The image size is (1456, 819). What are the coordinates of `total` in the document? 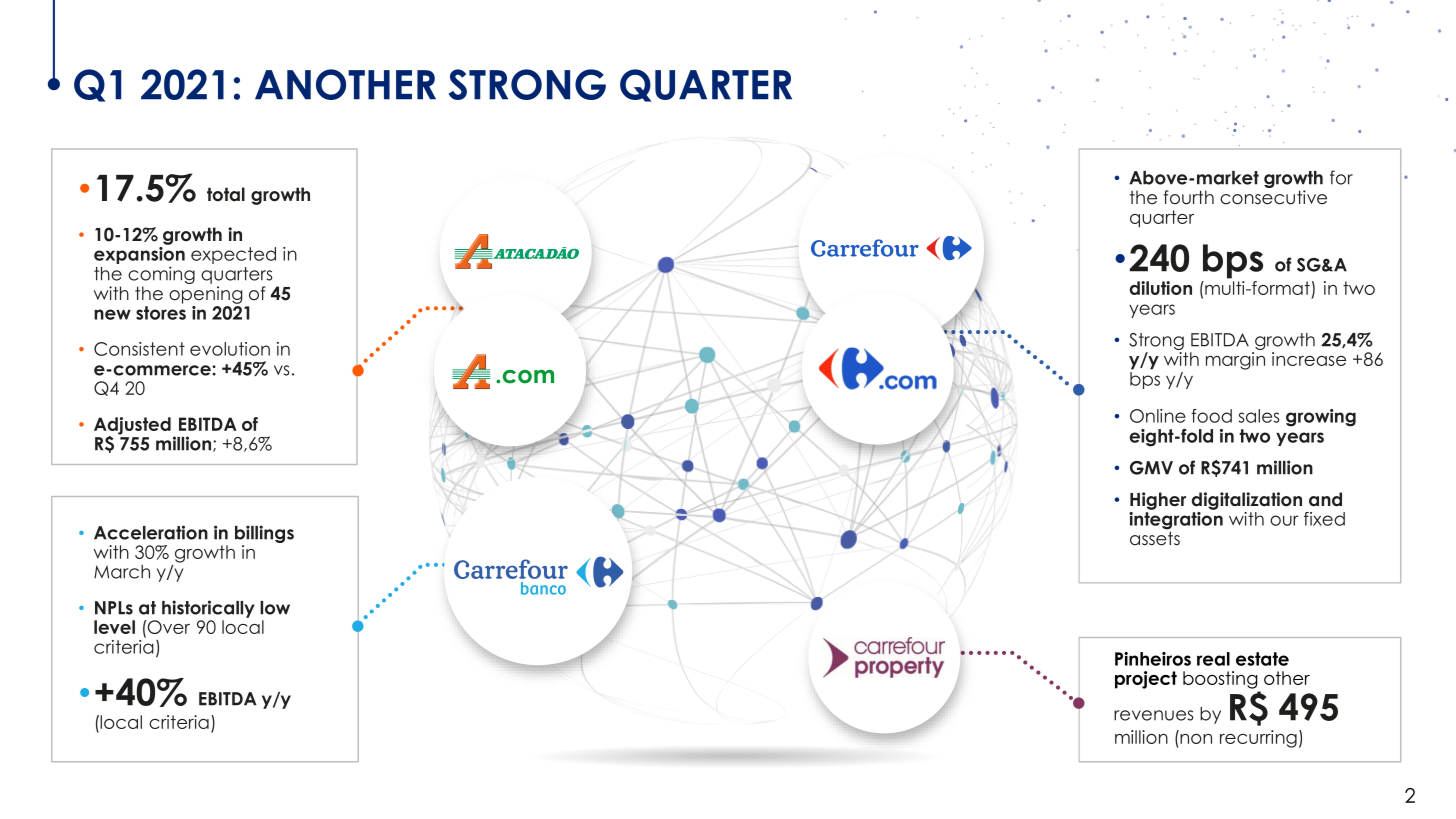 It's located at (226, 194).
